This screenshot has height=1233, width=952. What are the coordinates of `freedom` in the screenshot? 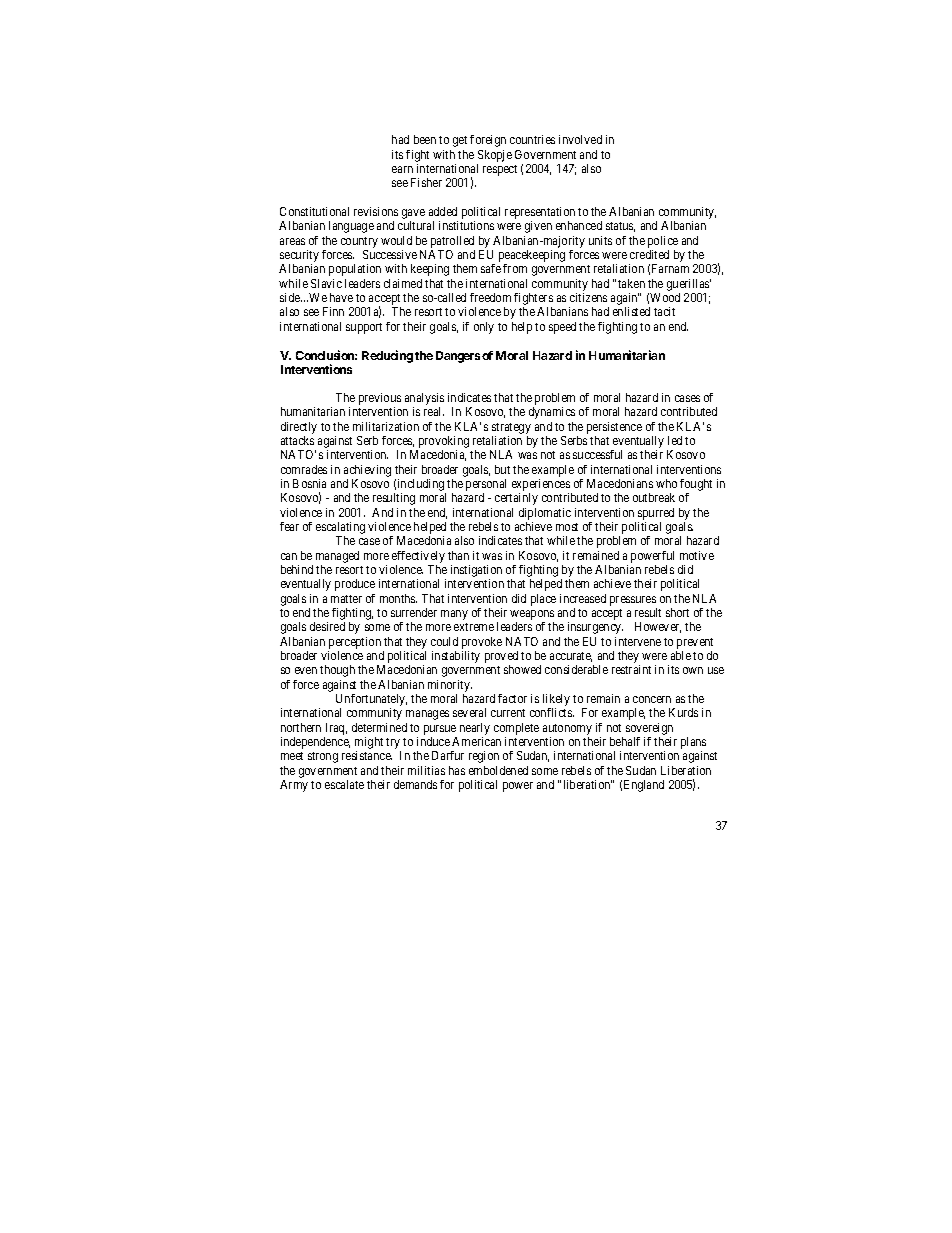 It's located at (490, 297).
